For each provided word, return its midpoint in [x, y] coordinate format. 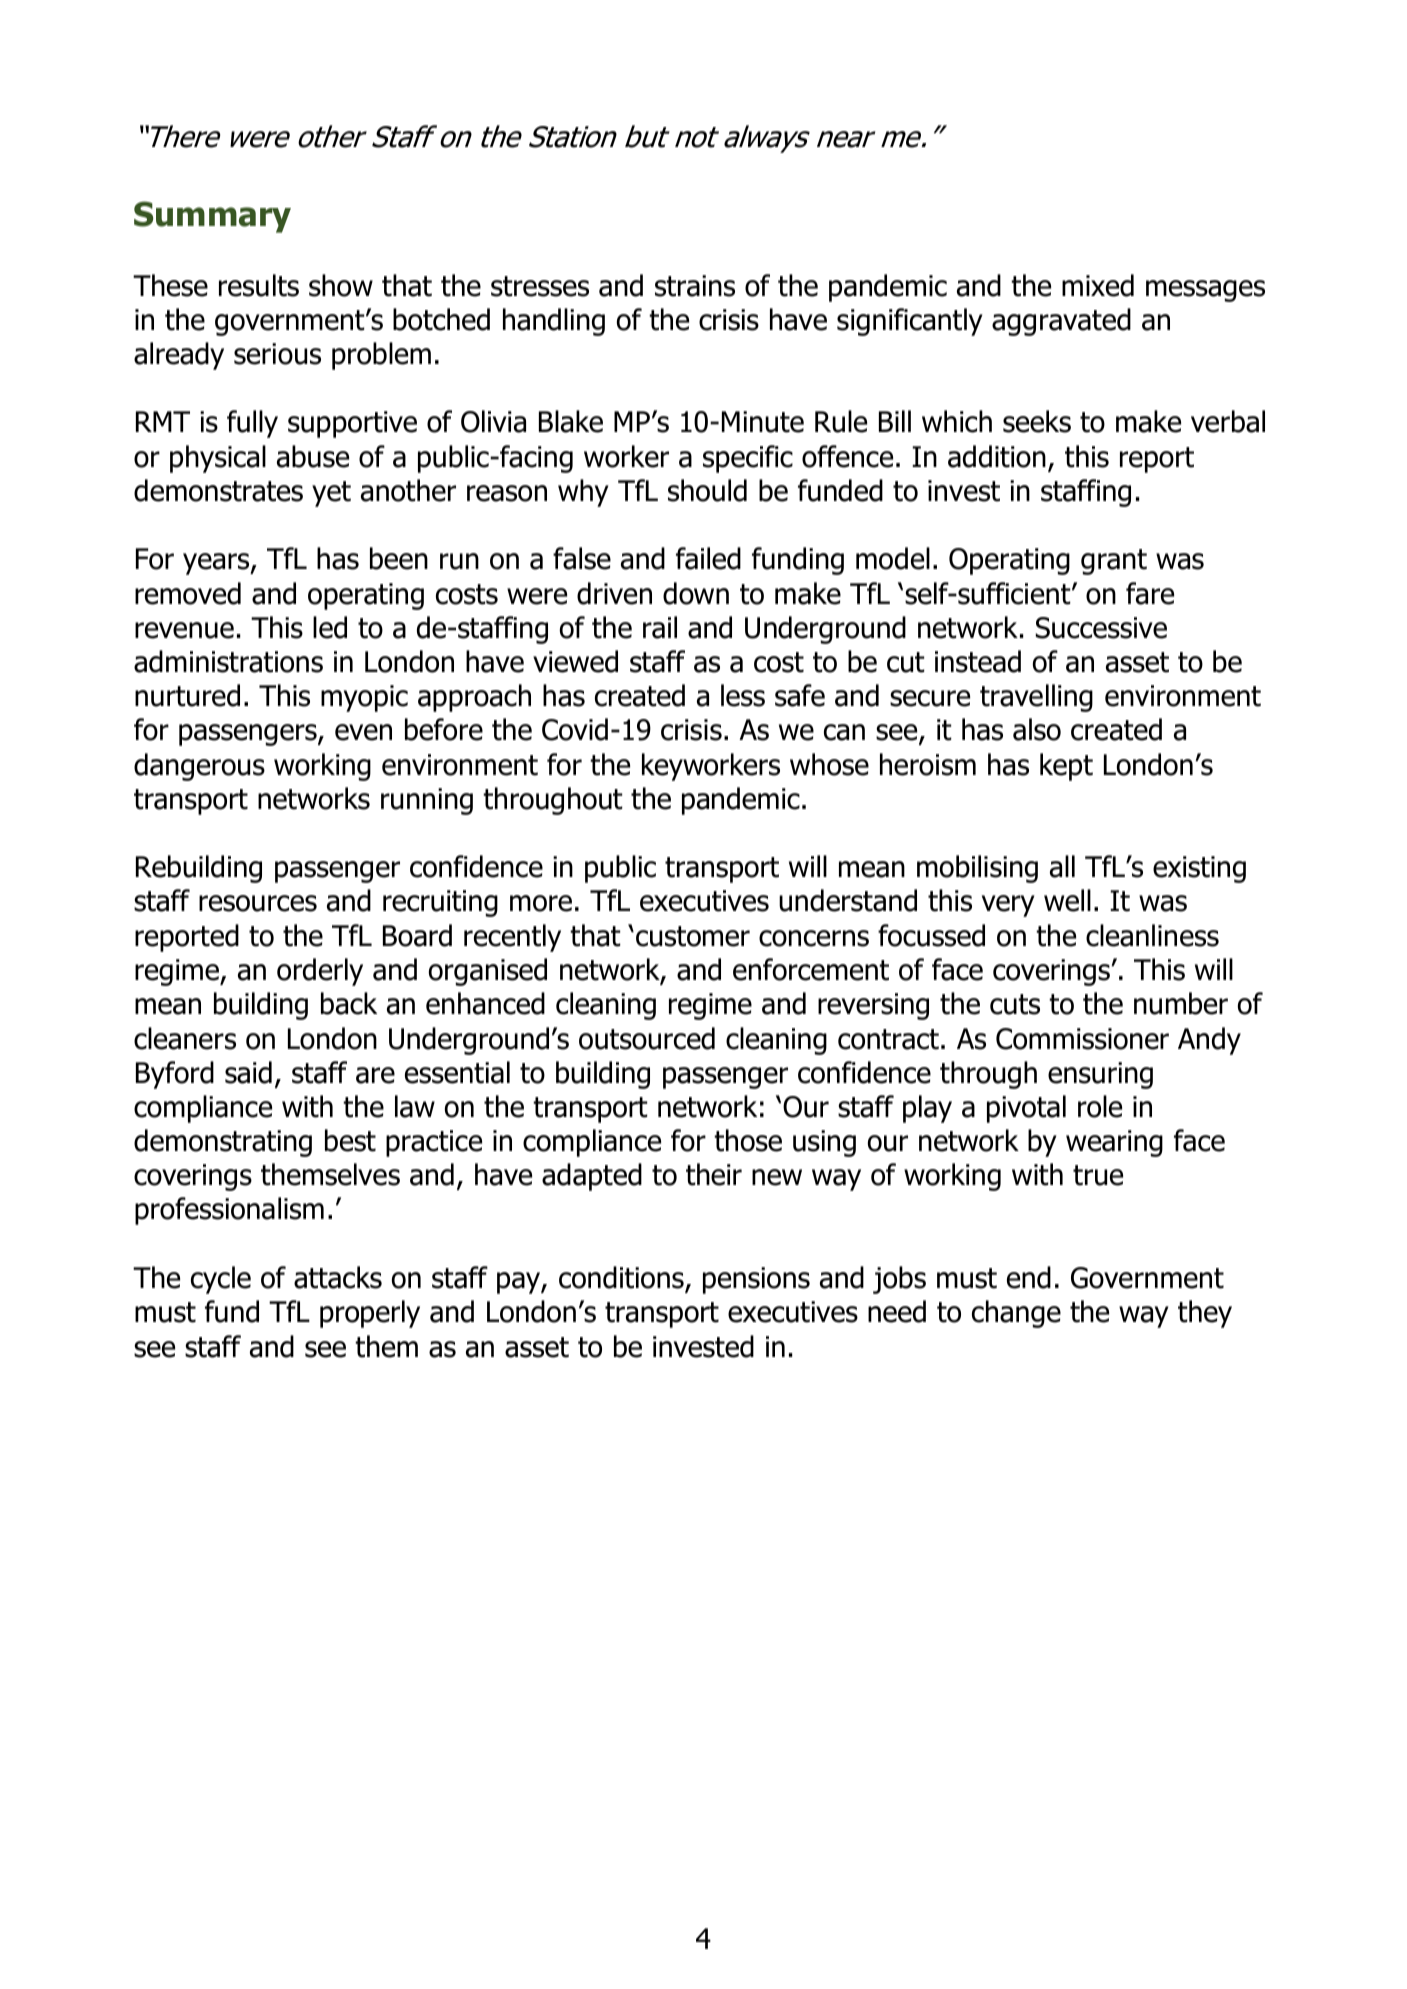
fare [1150, 593]
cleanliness [1152, 935]
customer [693, 936]
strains [695, 286]
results [259, 285]
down [696, 593]
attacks [338, 1277]
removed [188, 593]
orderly [320, 972]
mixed [1098, 285]
